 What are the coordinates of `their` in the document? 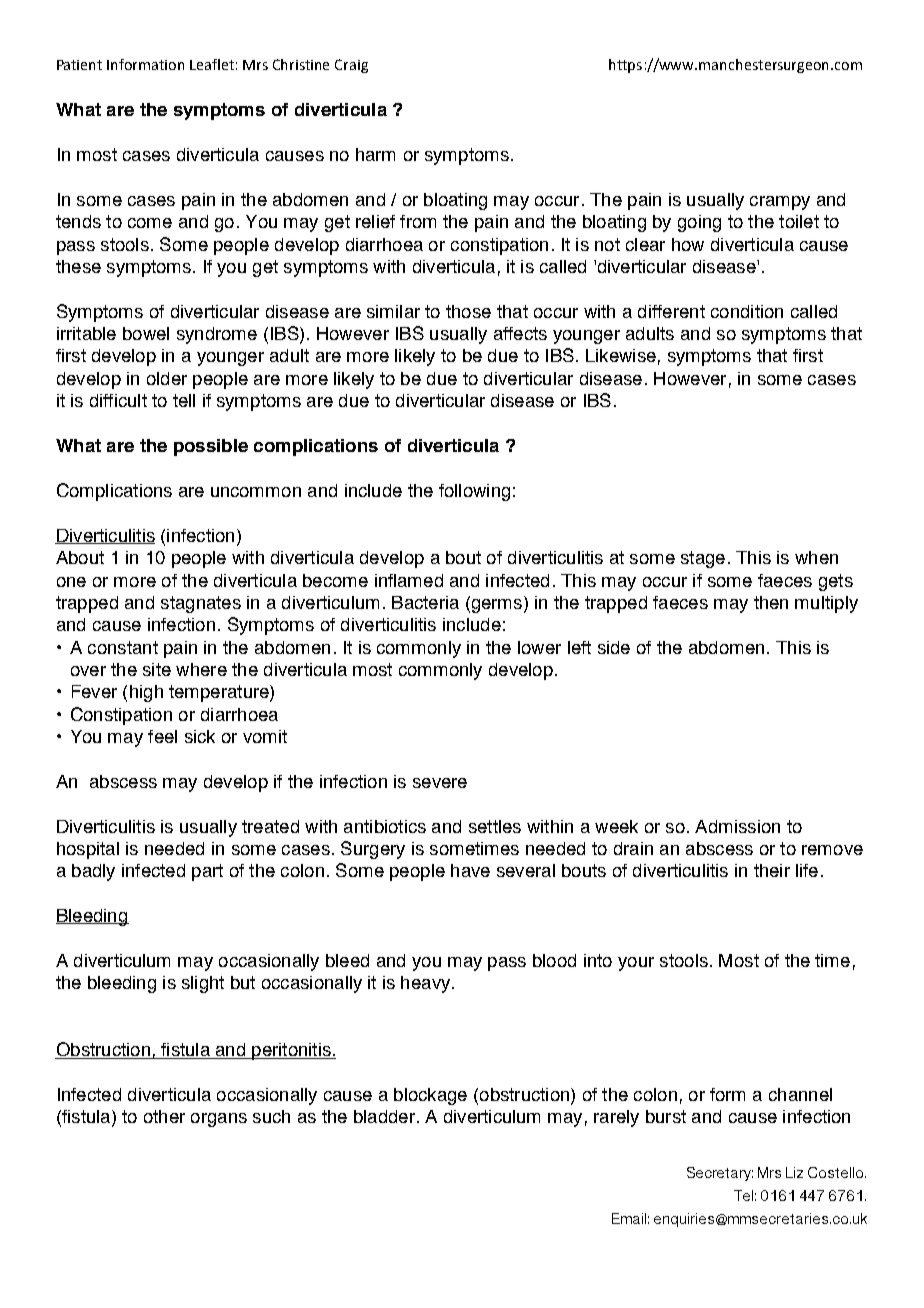 It's located at (772, 870).
